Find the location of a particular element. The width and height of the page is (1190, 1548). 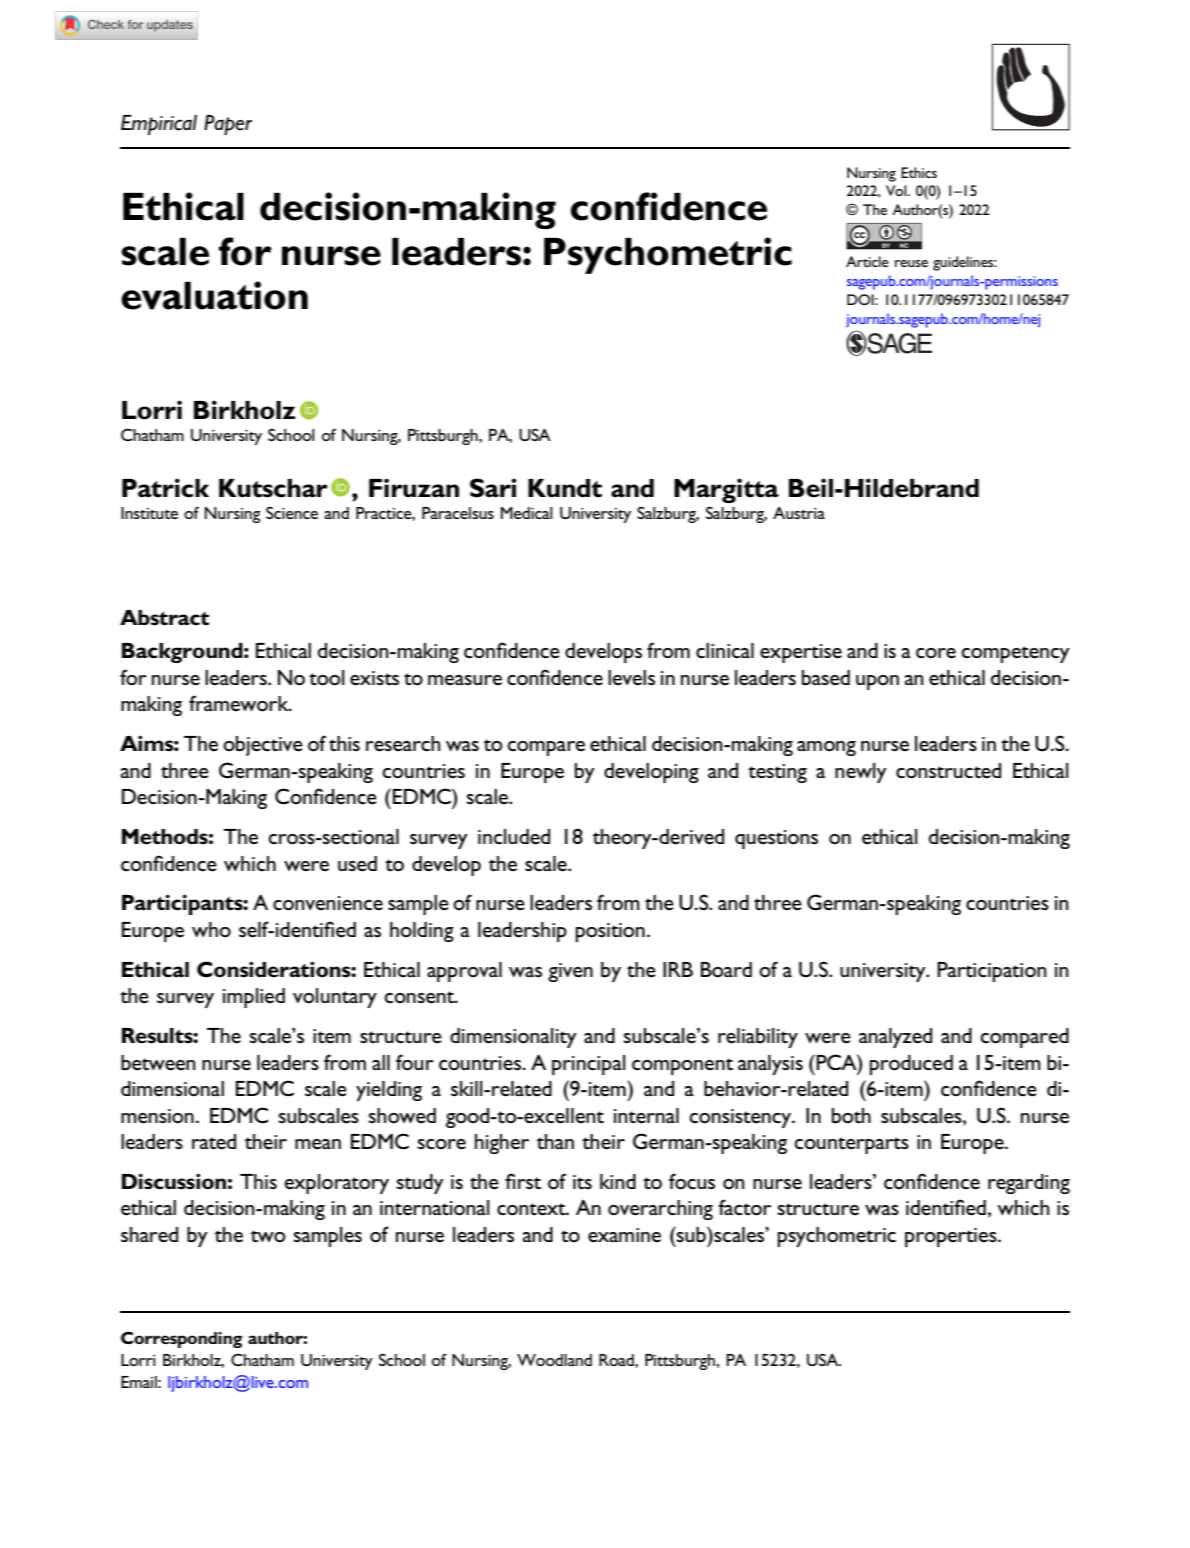

Medical is located at coordinates (526, 513).
